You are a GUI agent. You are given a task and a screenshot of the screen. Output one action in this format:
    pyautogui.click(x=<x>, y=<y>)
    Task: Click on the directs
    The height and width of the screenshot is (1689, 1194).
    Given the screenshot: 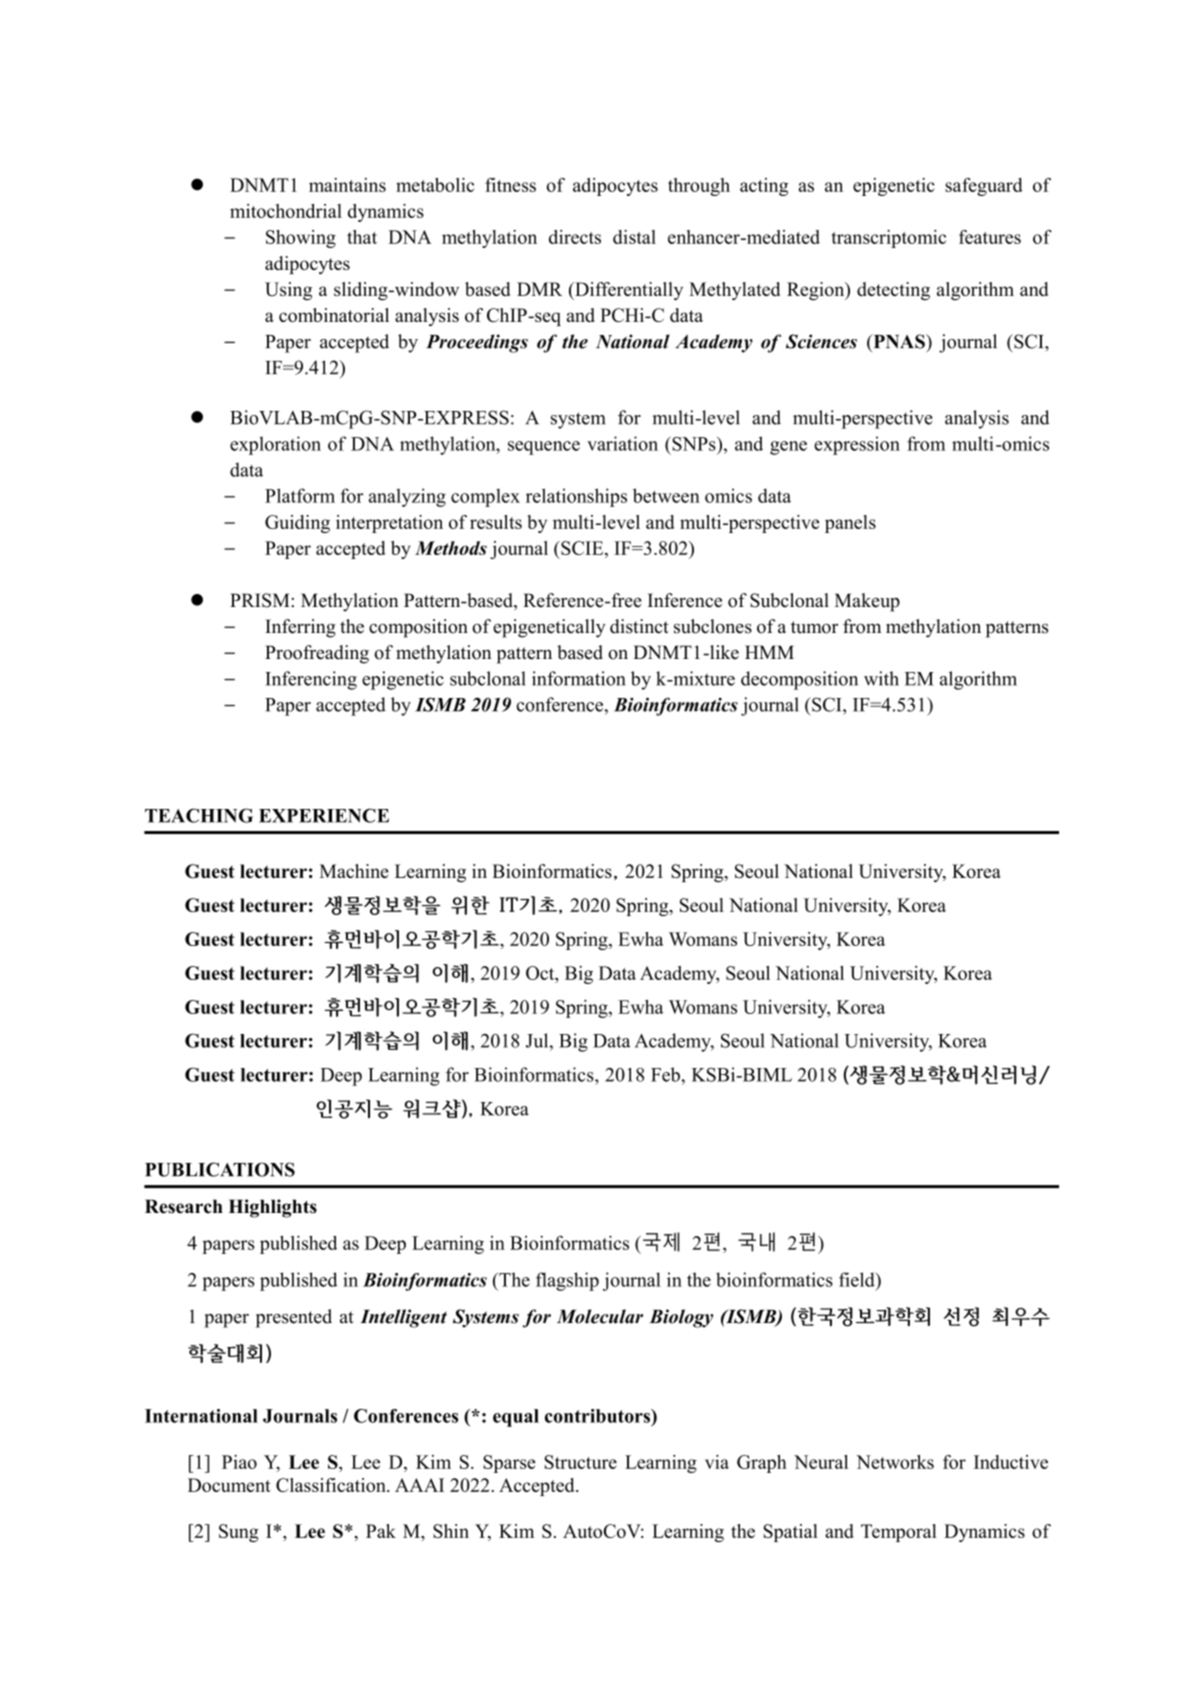 What is the action you would take?
    pyautogui.click(x=575, y=237)
